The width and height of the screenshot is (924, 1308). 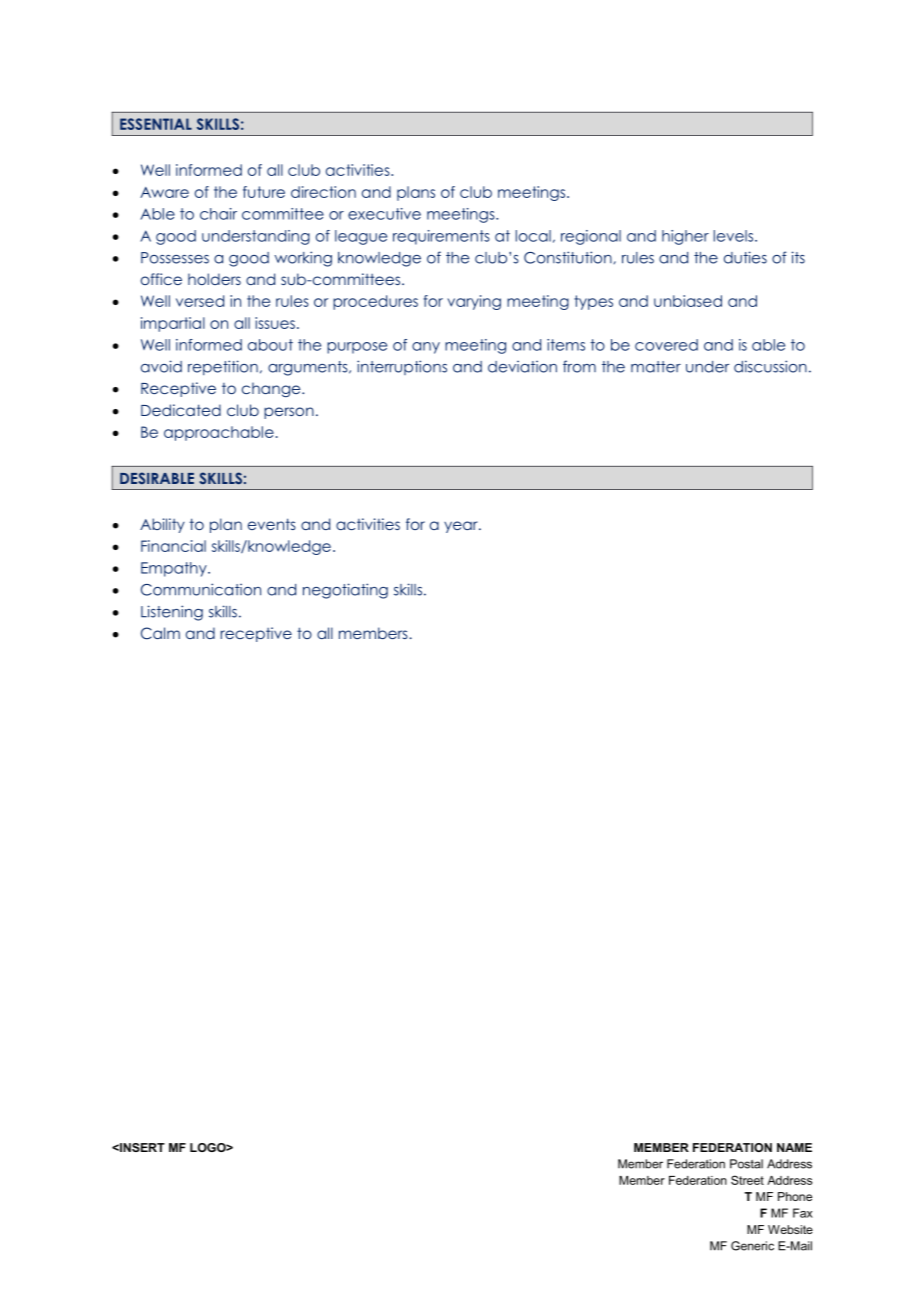 What do you see at coordinates (441, 237) in the screenshot?
I see `requirements` at bounding box center [441, 237].
